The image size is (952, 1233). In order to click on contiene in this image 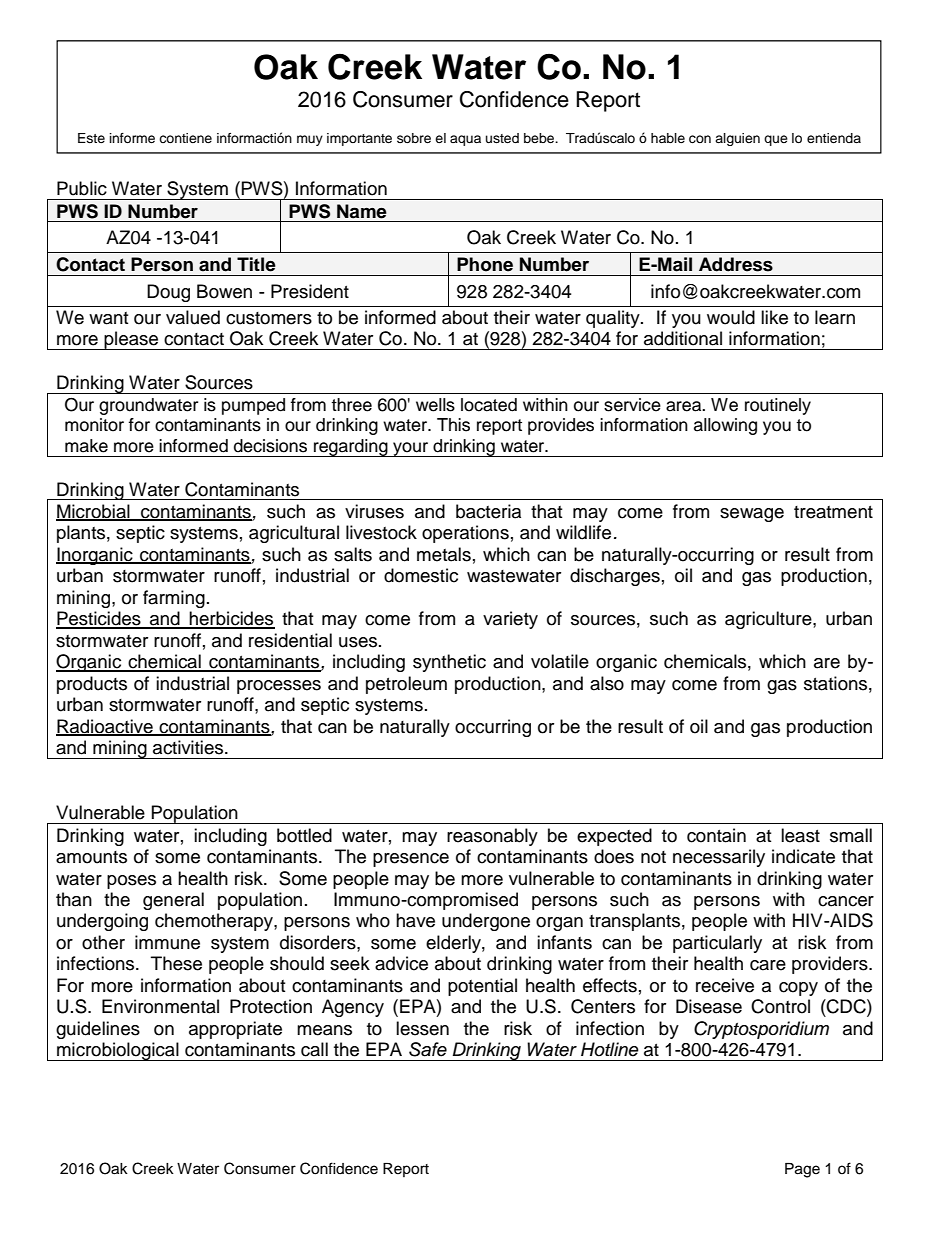, I will do `click(185, 138)`.
